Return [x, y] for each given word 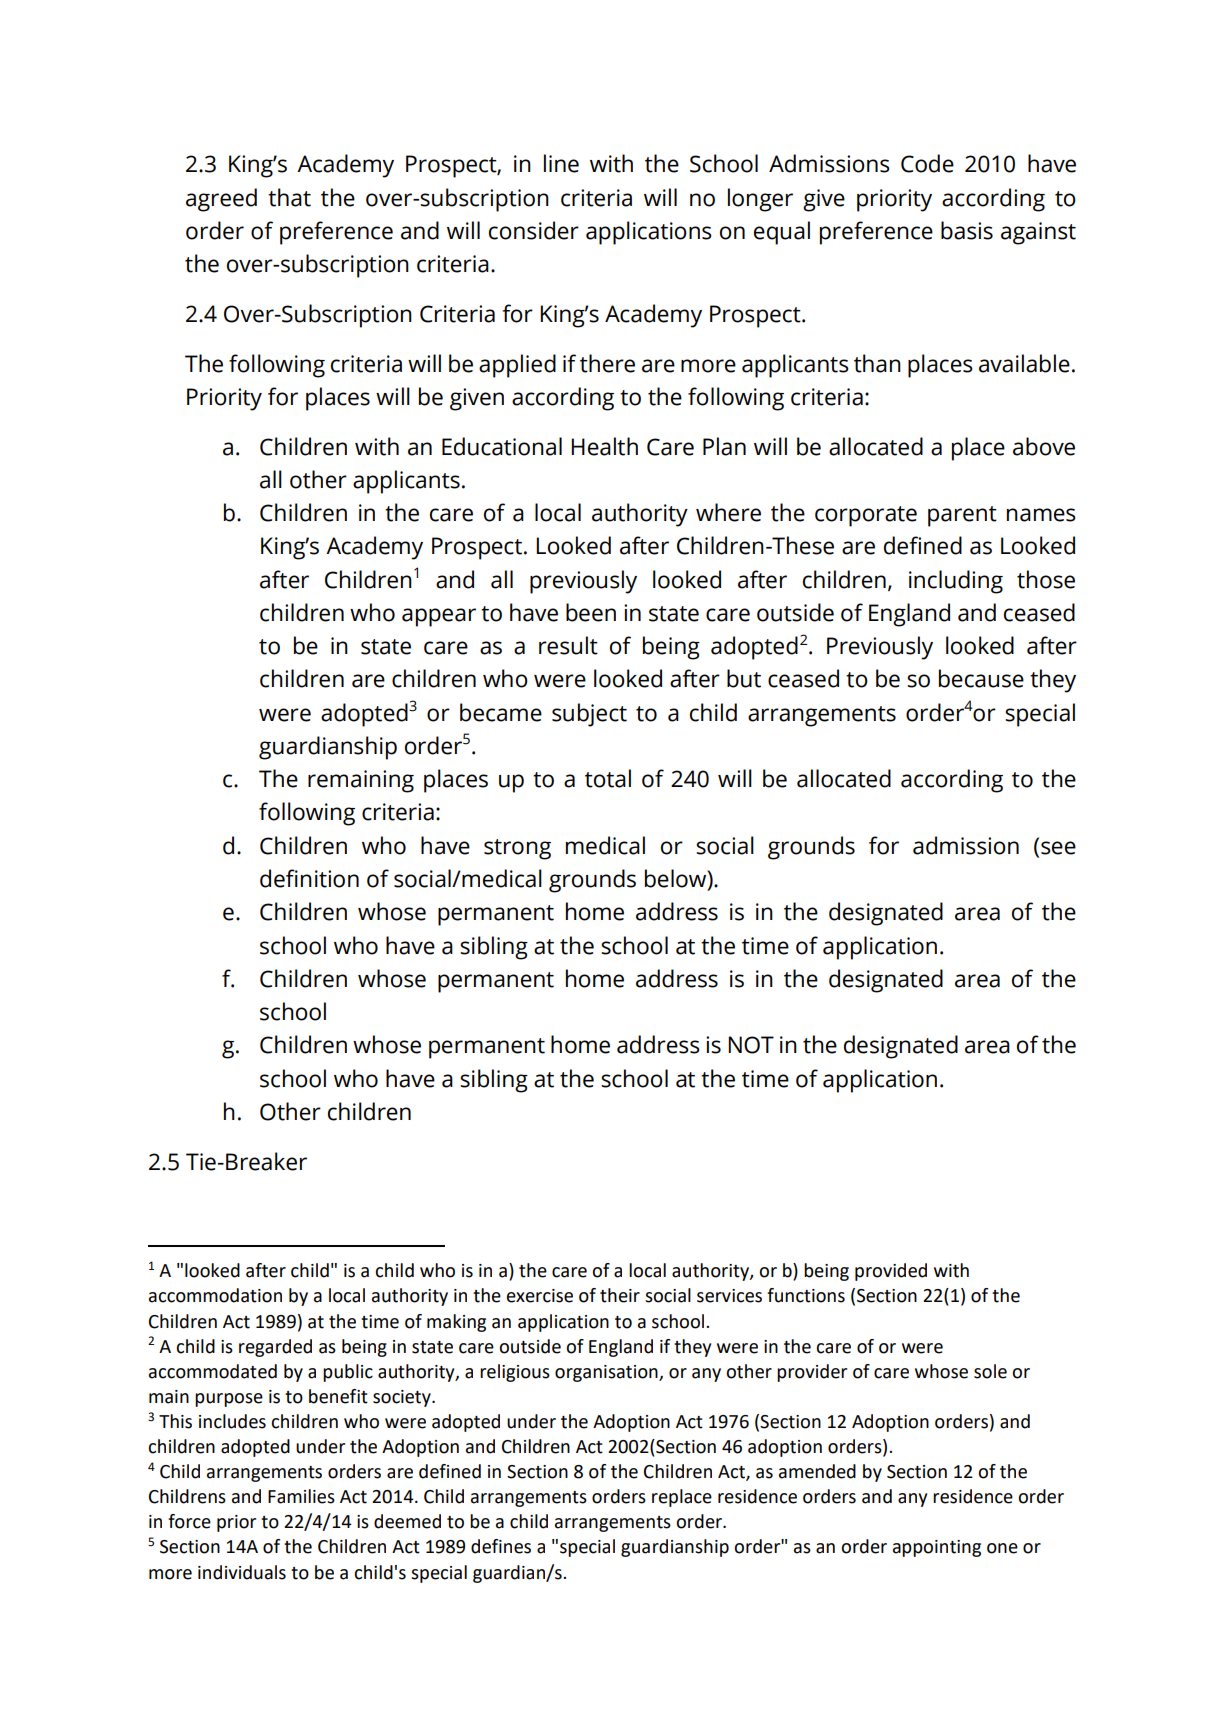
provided [891, 1272]
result [568, 645]
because [981, 678]
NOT [751, 1045]
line [561, 163]
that [289, 197]
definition [309, 878]
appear [439, 617]
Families [301, 1496]
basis [967, 230]
